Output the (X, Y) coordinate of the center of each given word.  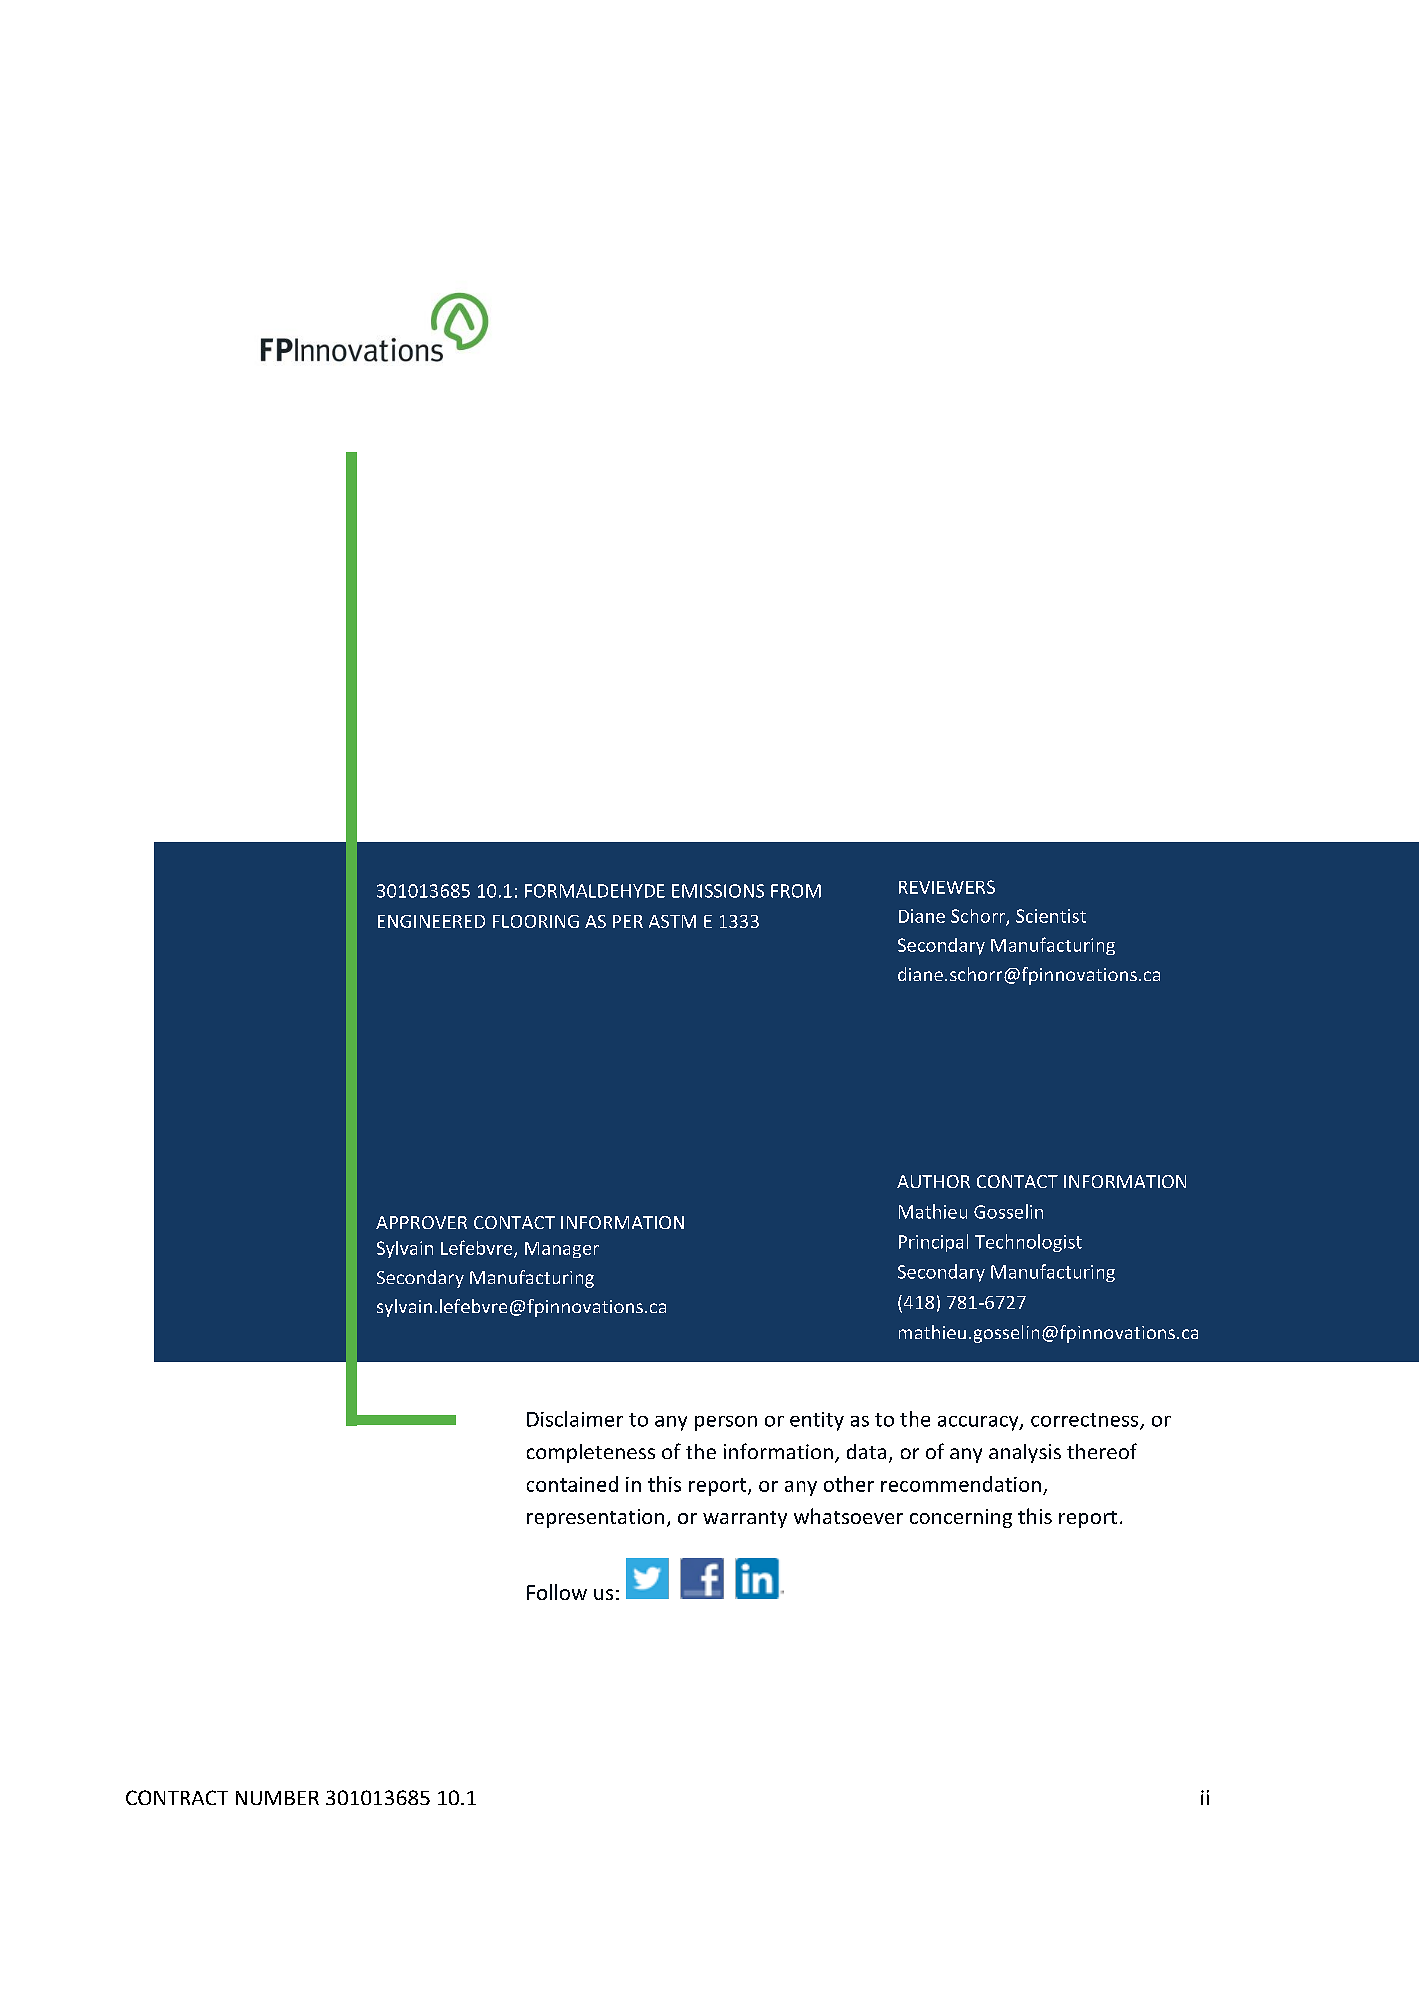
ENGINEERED (431, 921)
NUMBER (277, 1798)
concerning (961, 1518)
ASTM (672, 921)
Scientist (1051, 916)
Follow (557, 1592)
